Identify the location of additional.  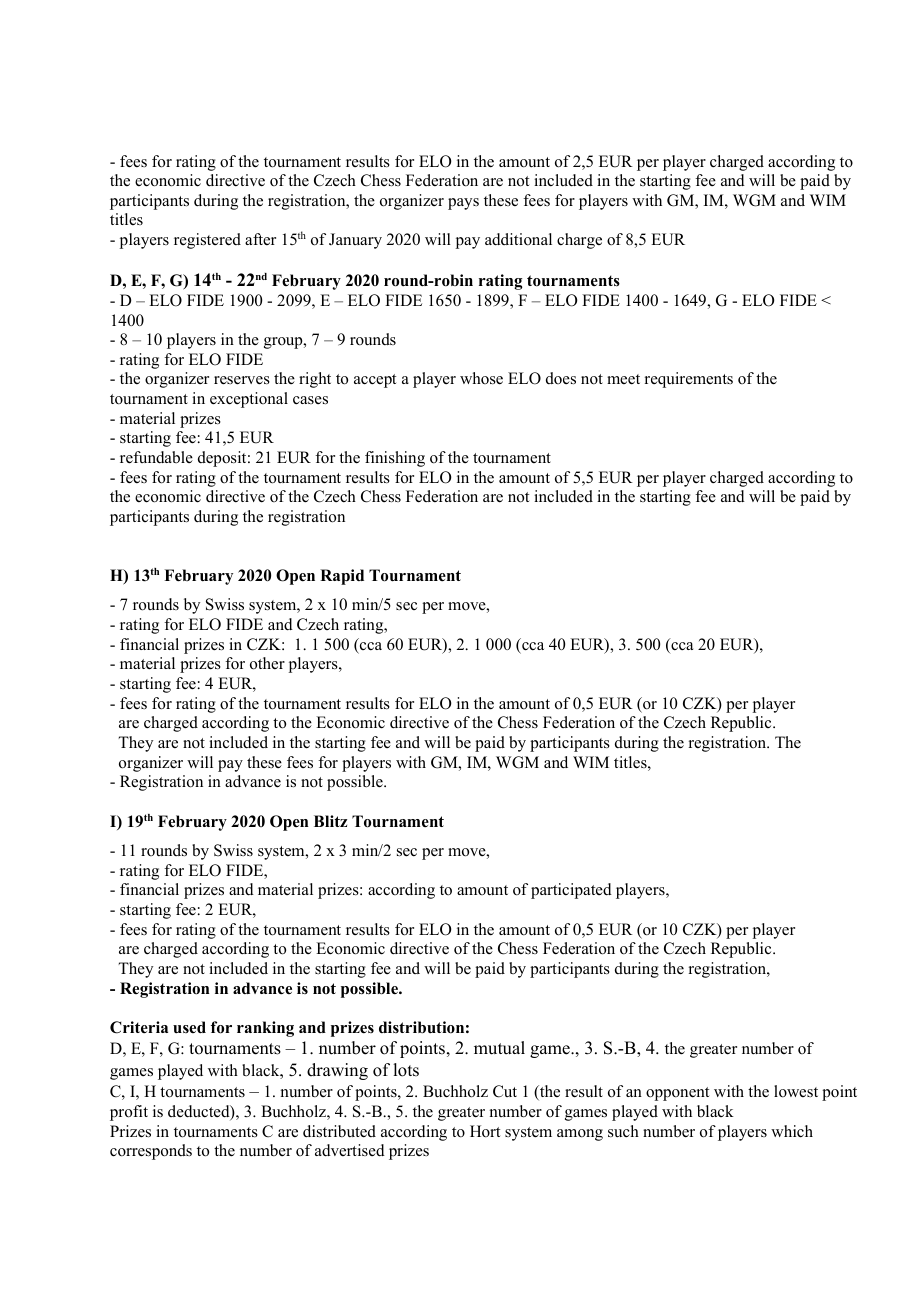
(518, 239).
